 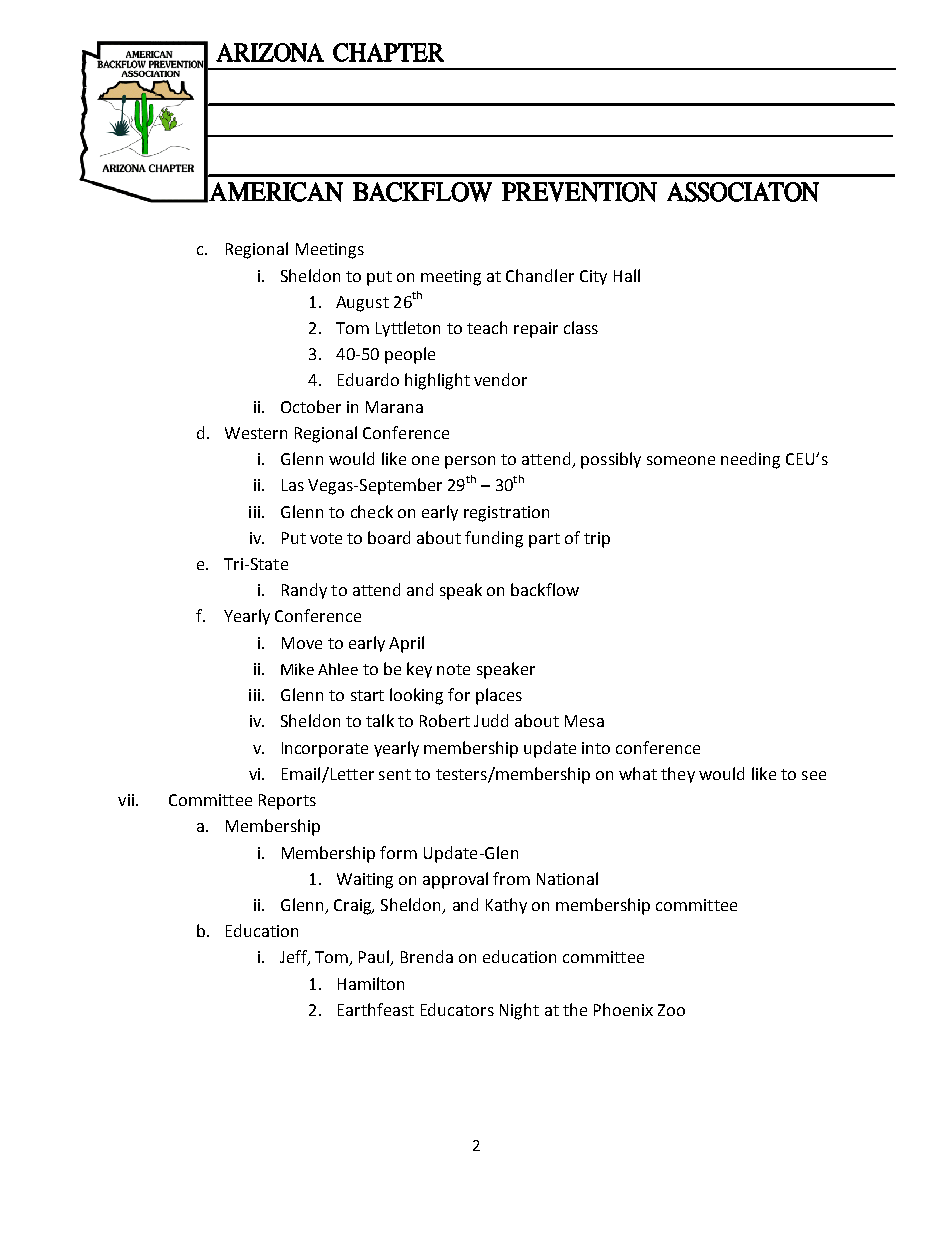 What do you see at coordinates (294, 958) in the screenshot?
I see `Jeff` at bounding box center [294, 958].
